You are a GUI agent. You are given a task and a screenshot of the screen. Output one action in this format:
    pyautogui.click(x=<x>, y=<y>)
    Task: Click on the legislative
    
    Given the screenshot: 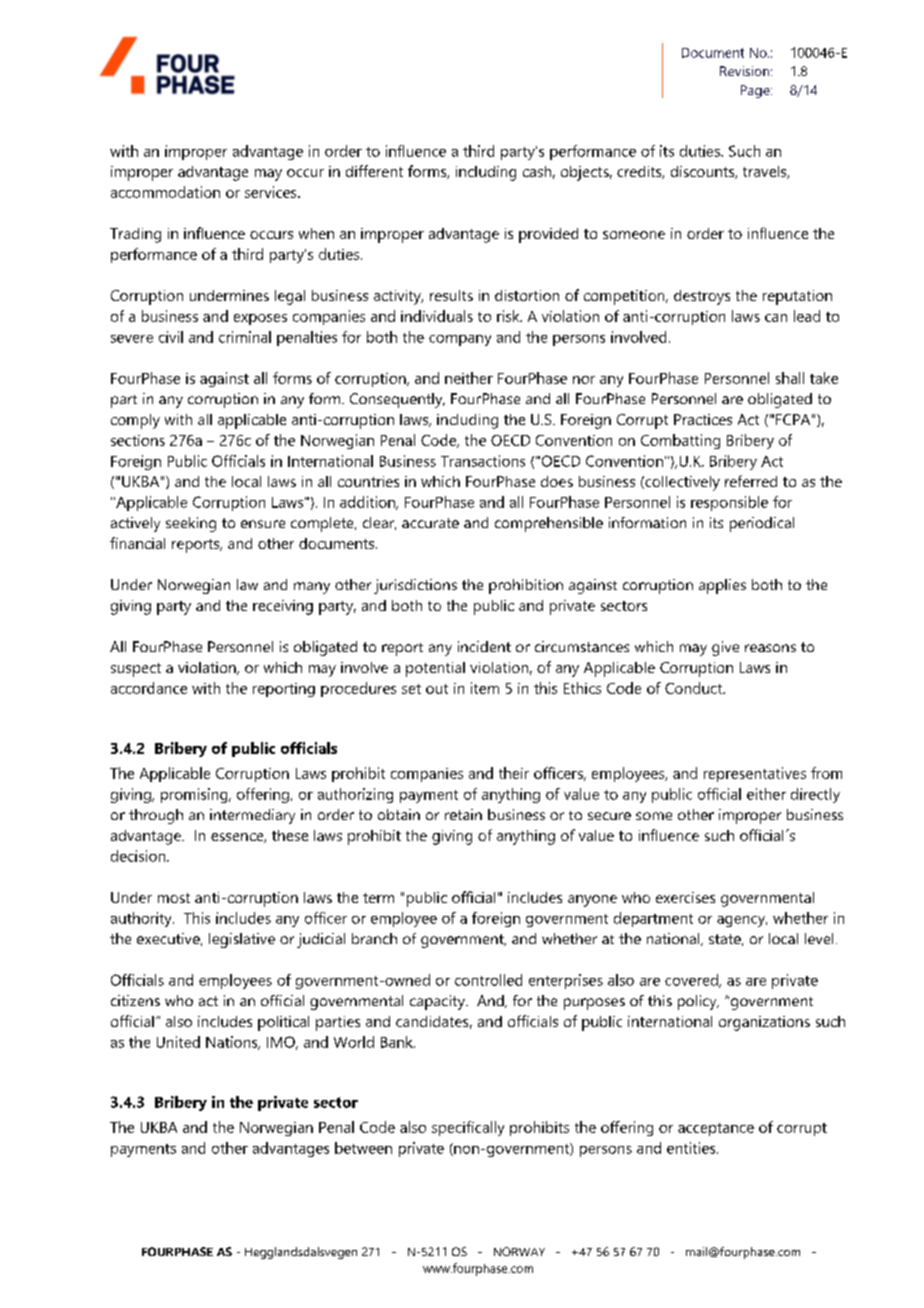 What is the action you would take?
    pyautogui.click(x=242, y=940)
